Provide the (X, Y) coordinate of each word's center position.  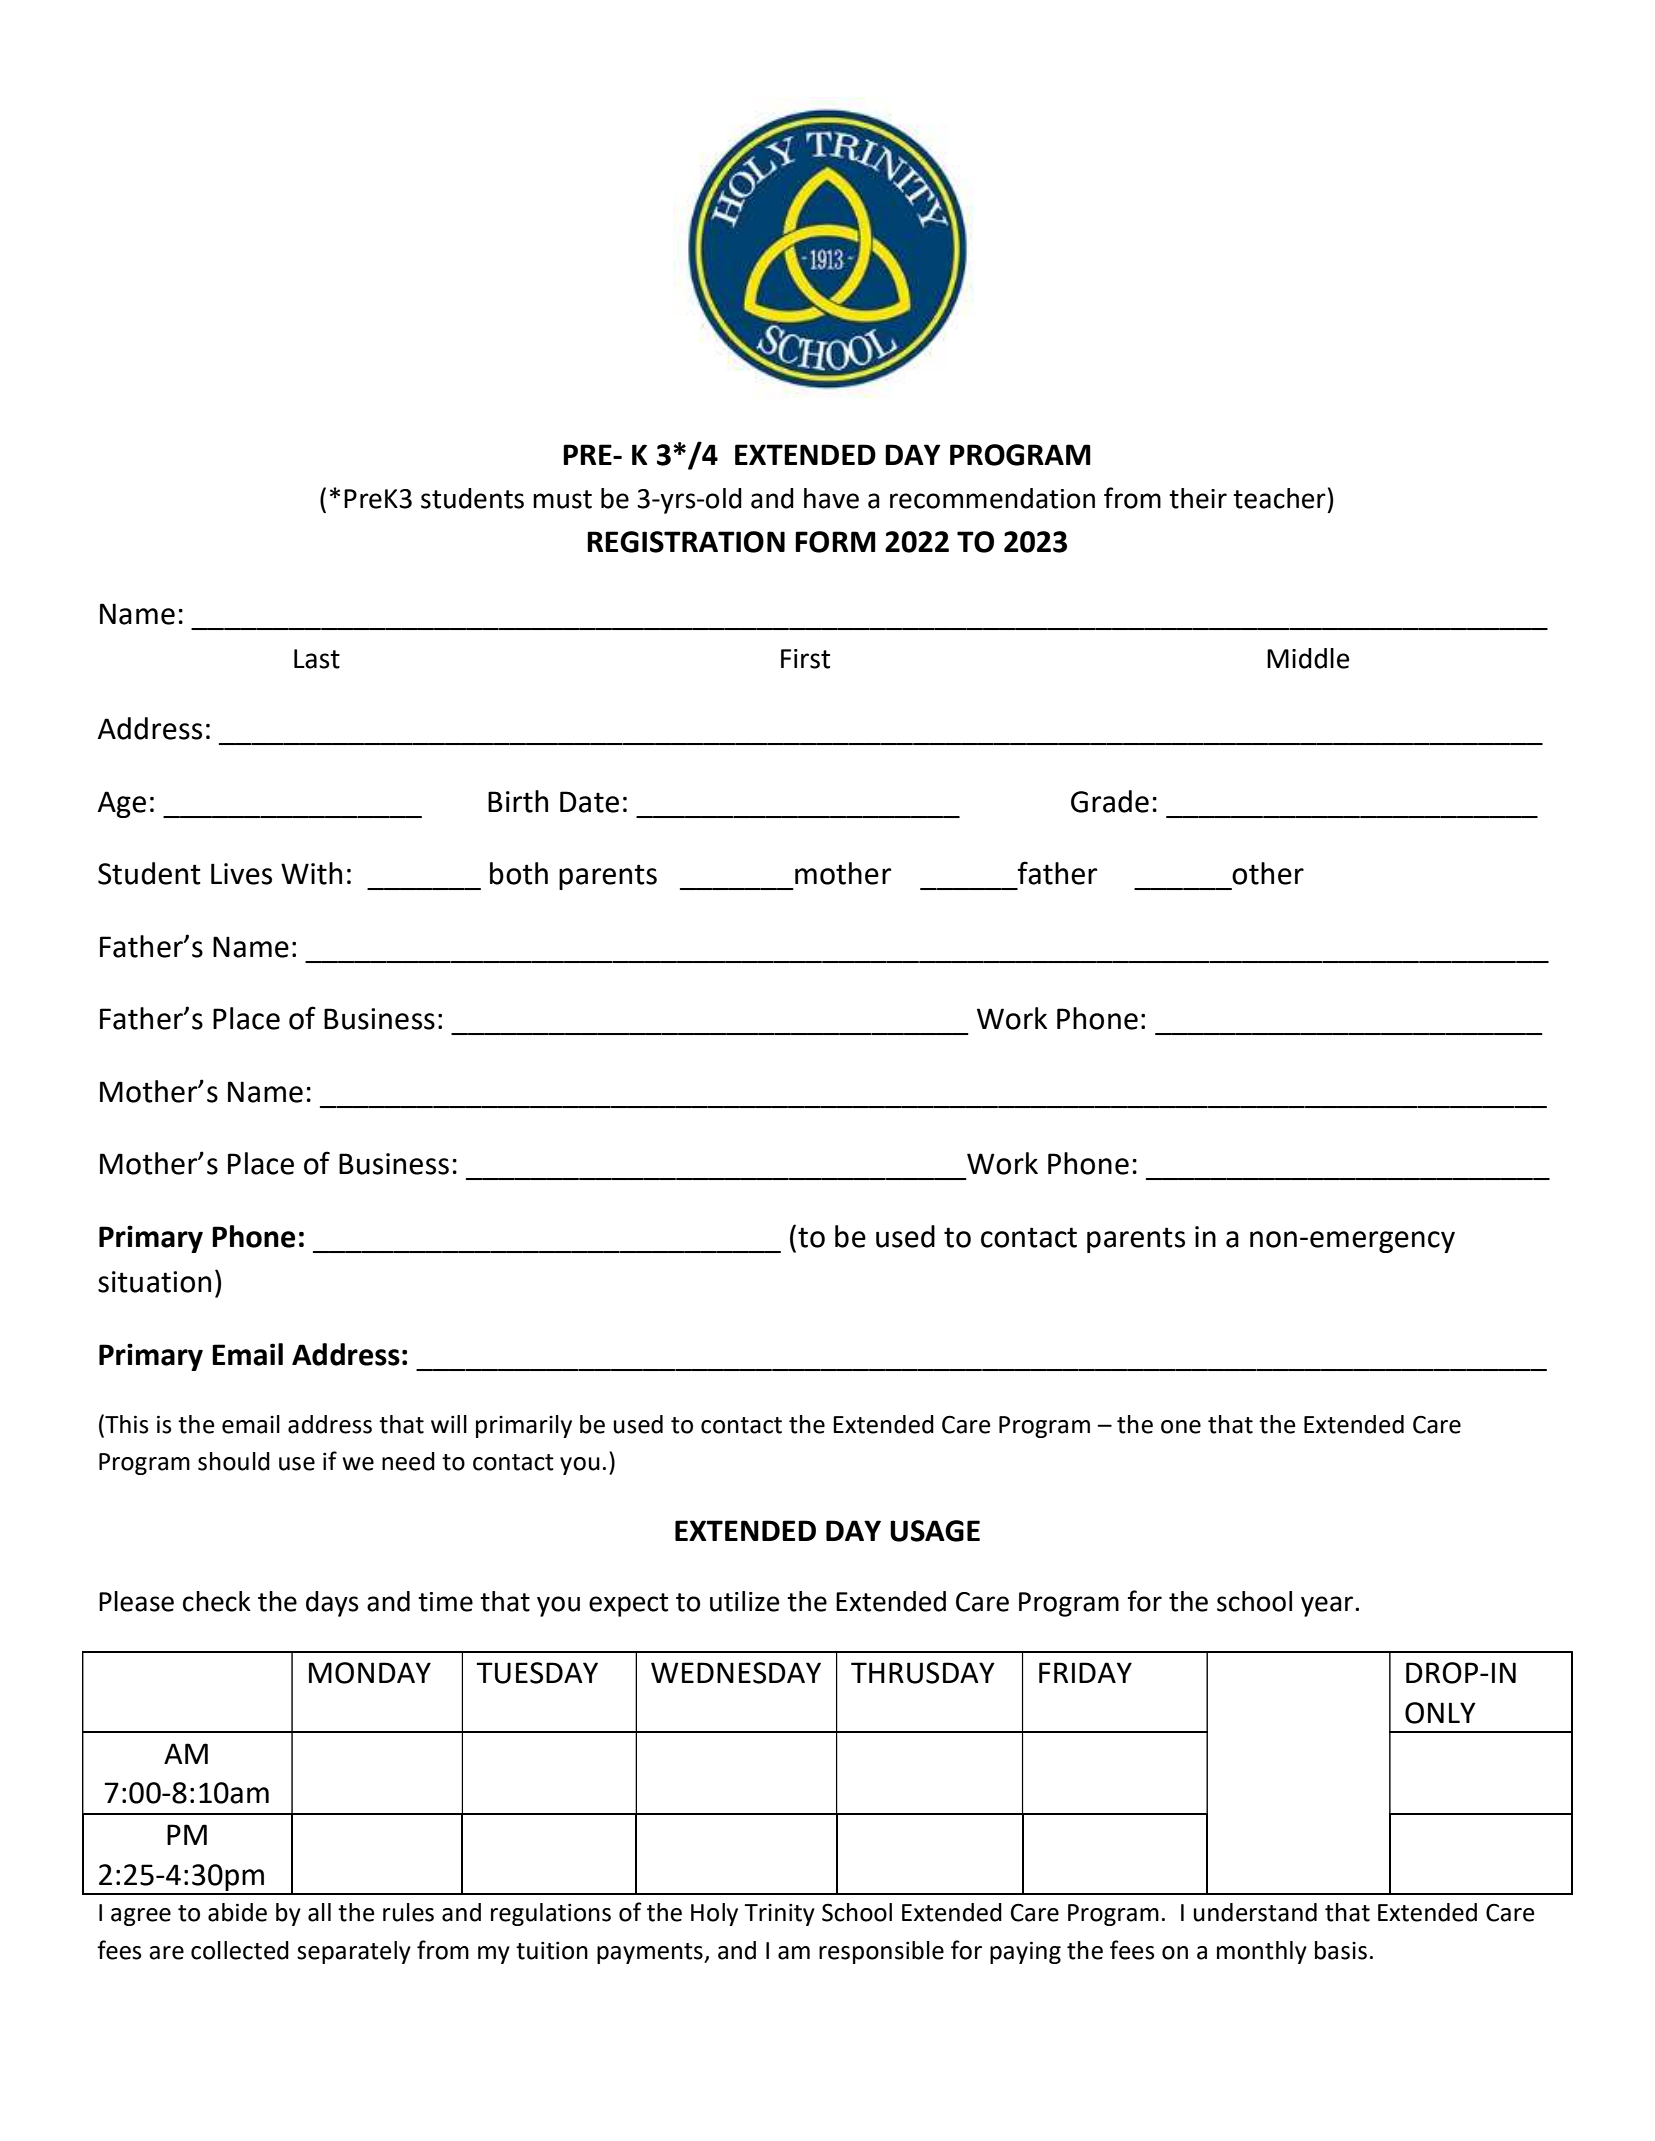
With (311, 873)
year (1328, 1606)
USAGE (935, 1531)
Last (317, 659)
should (234, 1461)
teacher (1279, 498)
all (319, 1912)
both (519, 873)
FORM (835, 542)
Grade (1110, 801)
